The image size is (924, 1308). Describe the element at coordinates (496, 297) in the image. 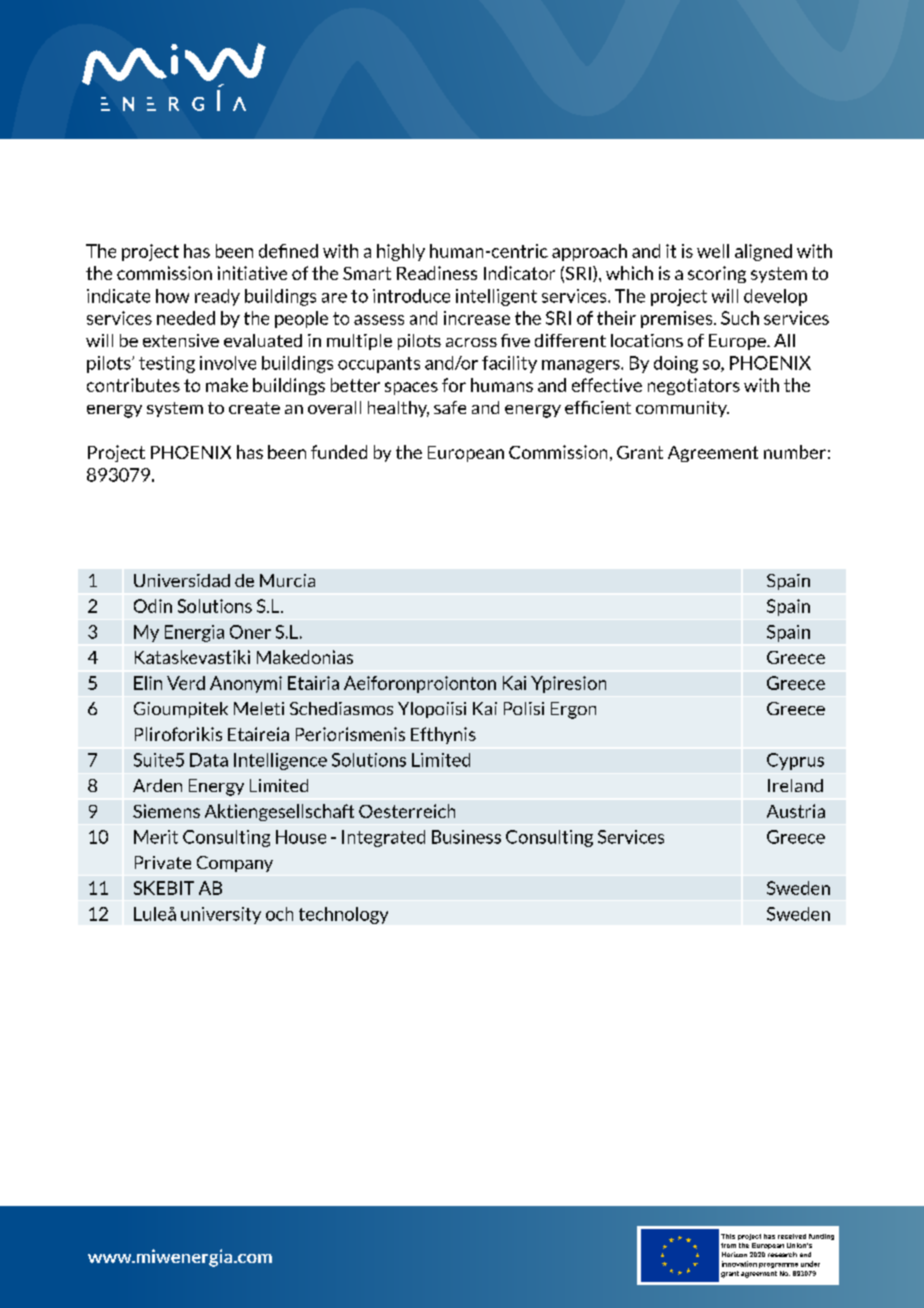

I see `intelligent` at that location.
